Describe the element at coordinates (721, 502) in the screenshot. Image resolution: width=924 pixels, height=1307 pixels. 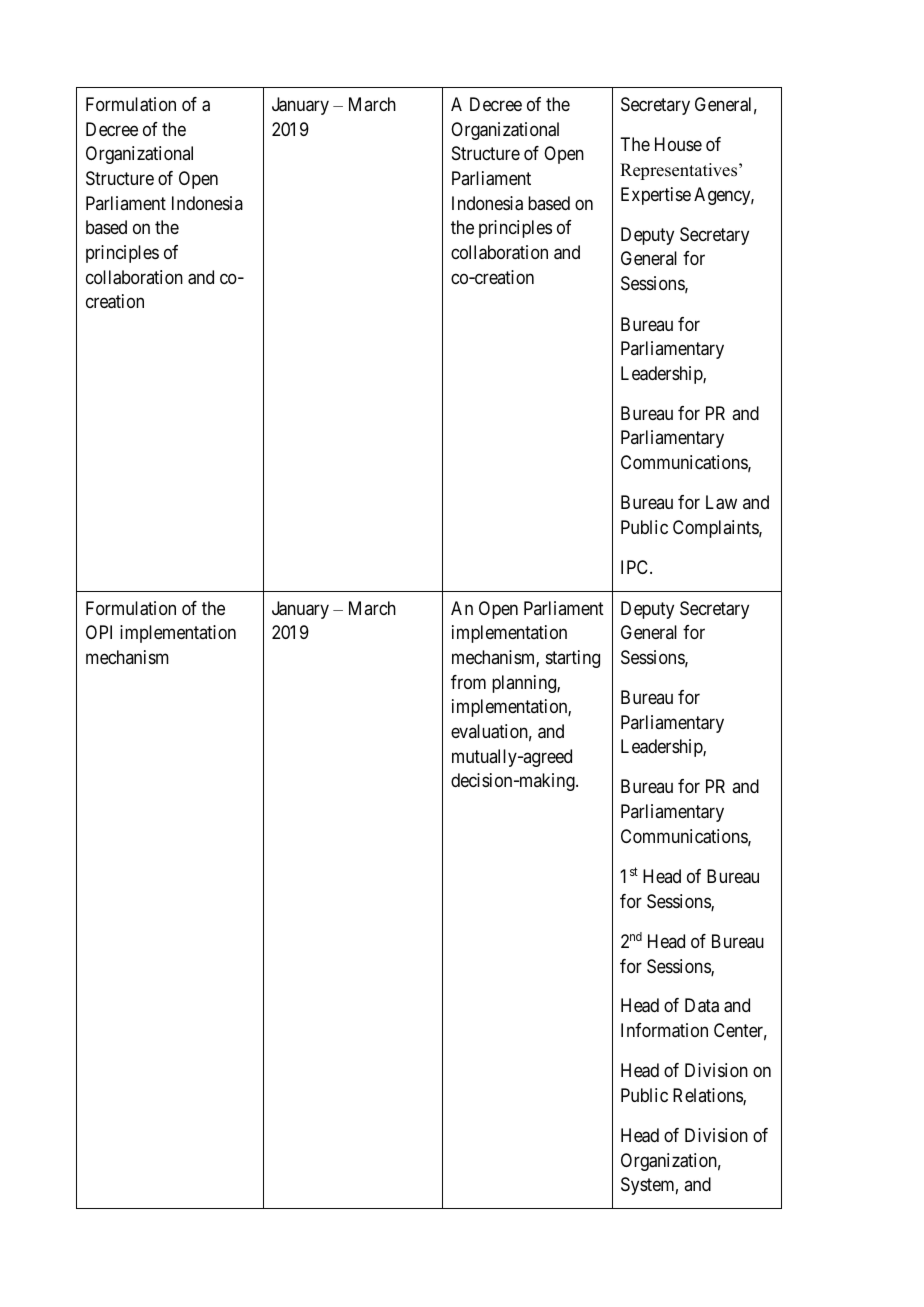
I see `Law` at that location.
